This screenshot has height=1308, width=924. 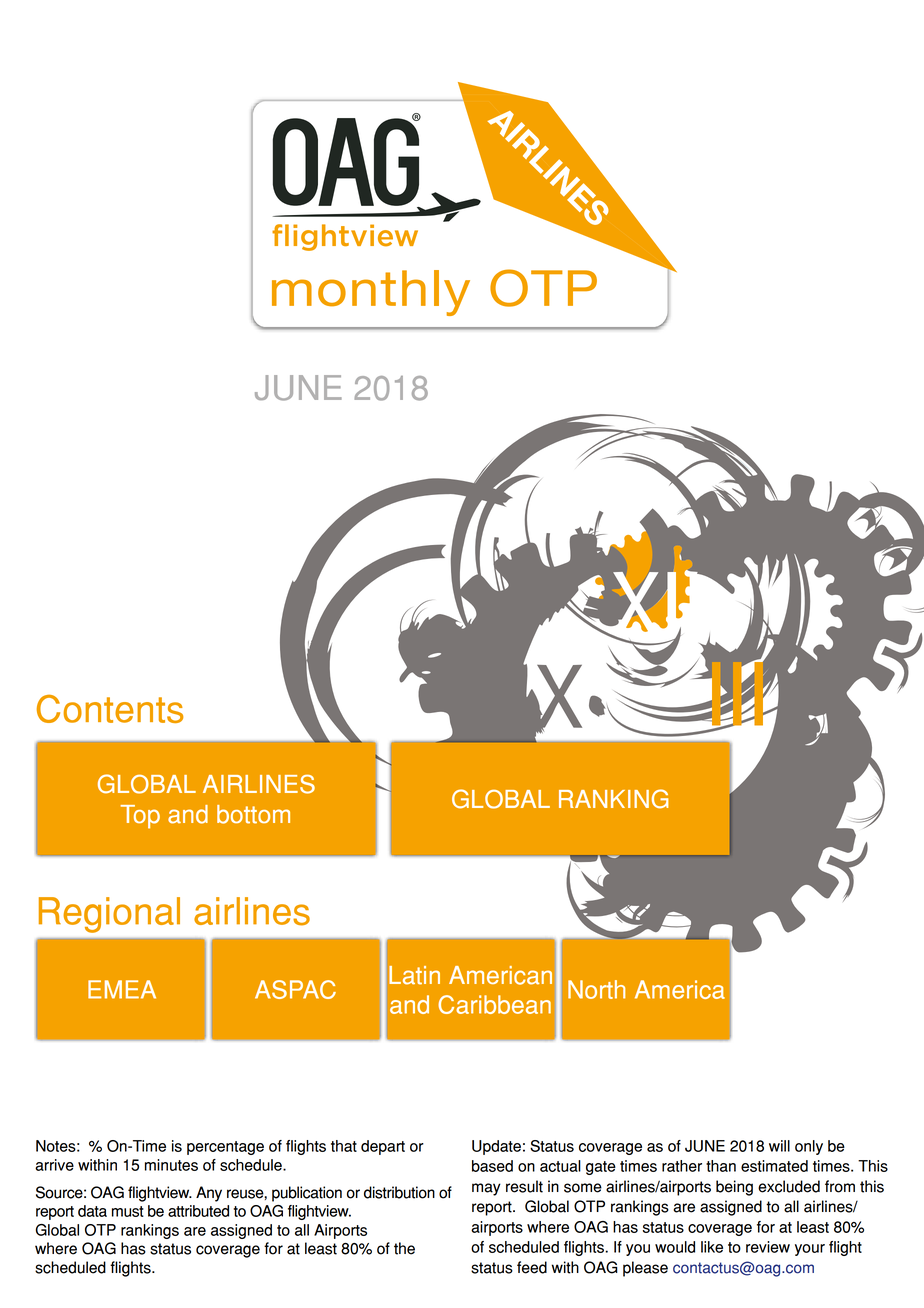 I want to click on monthly, so click(x=371, y=293).
